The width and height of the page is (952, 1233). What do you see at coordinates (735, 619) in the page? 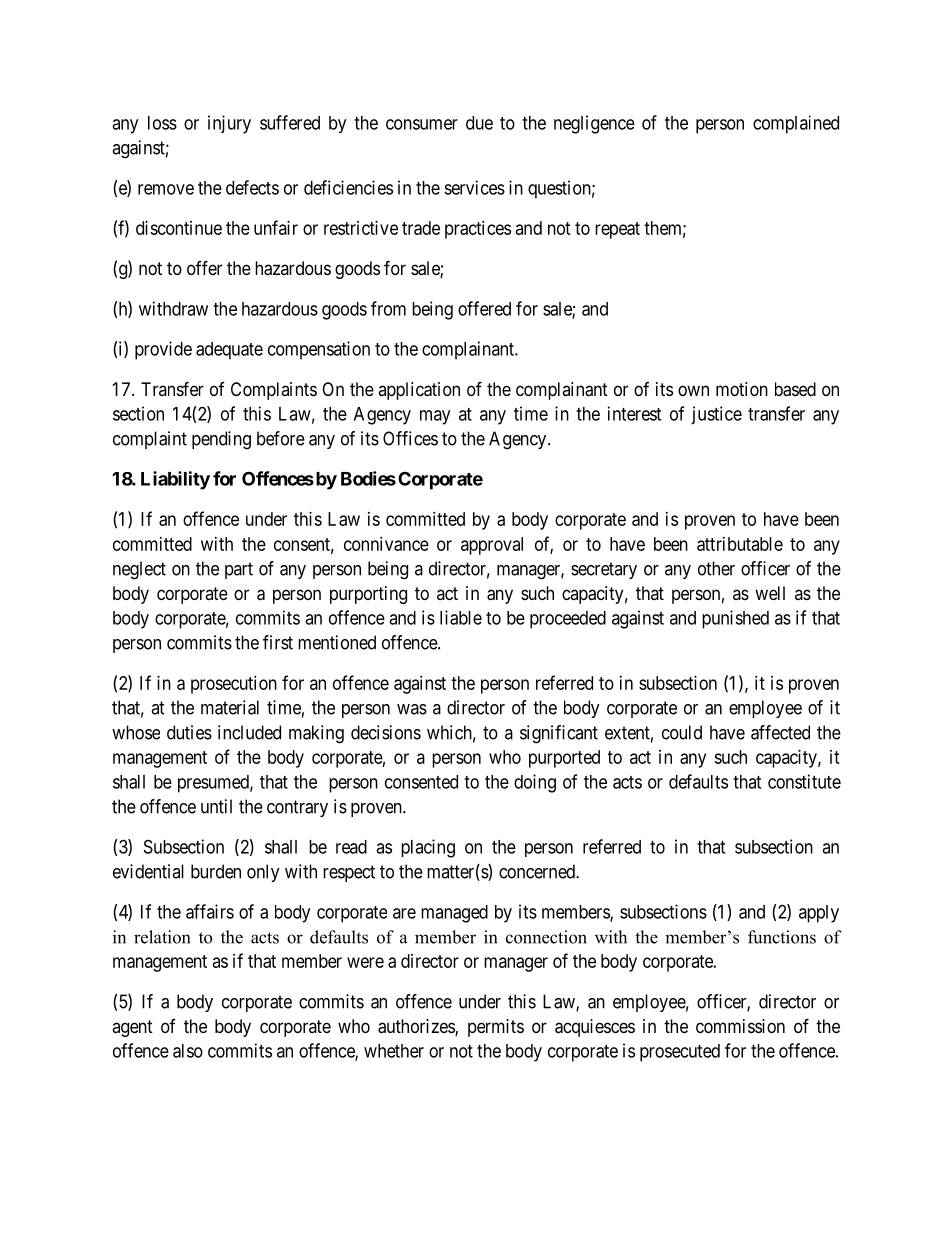
I see `punished` at bounding box center [735, 619].
